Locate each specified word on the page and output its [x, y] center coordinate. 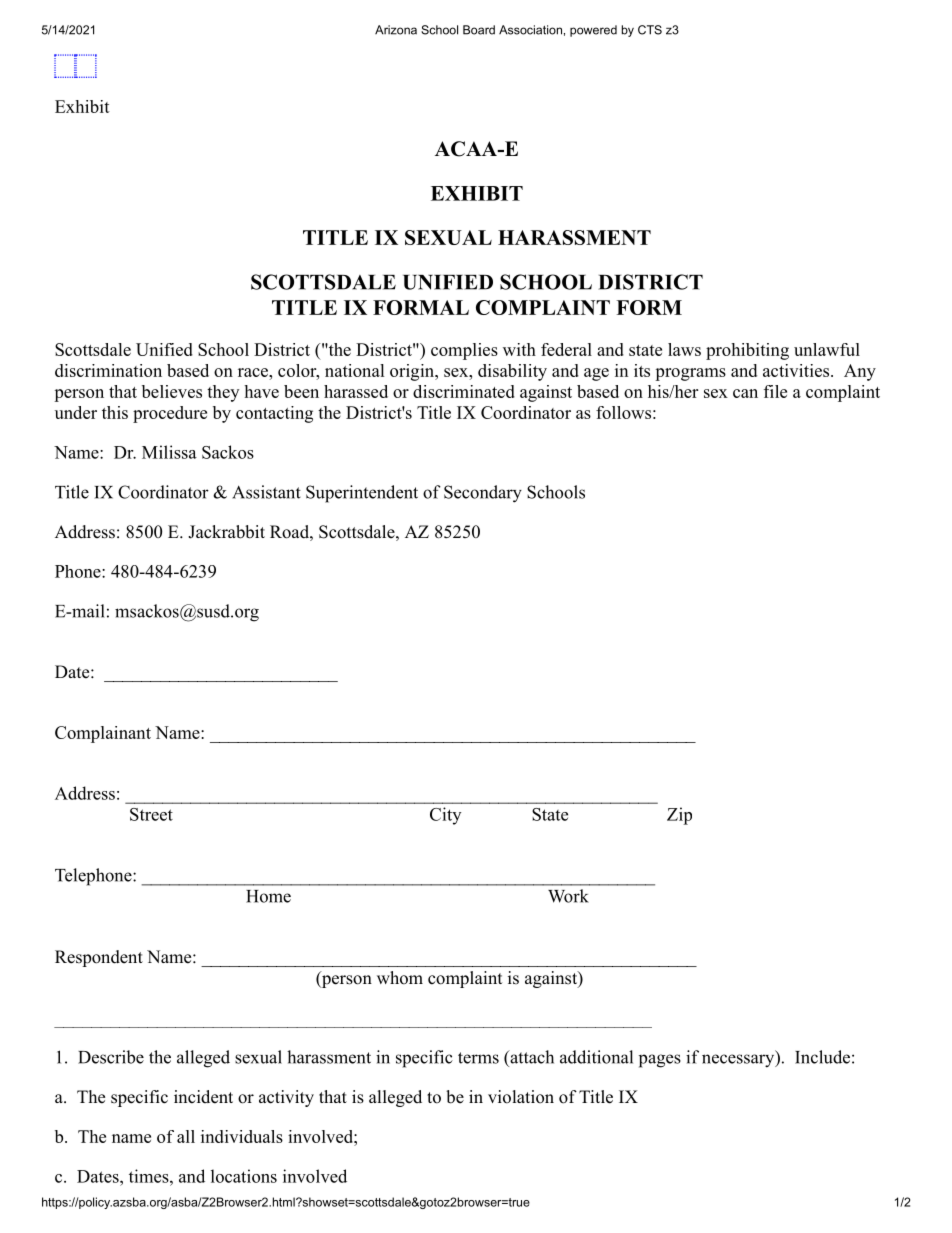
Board [479, 30]
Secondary [483, 494]
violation [521, 1097]
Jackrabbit [226, 532]
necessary [739, 1061]
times [150, 1176]
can [745, 393]
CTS [650, 30]
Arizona [396, 30]
